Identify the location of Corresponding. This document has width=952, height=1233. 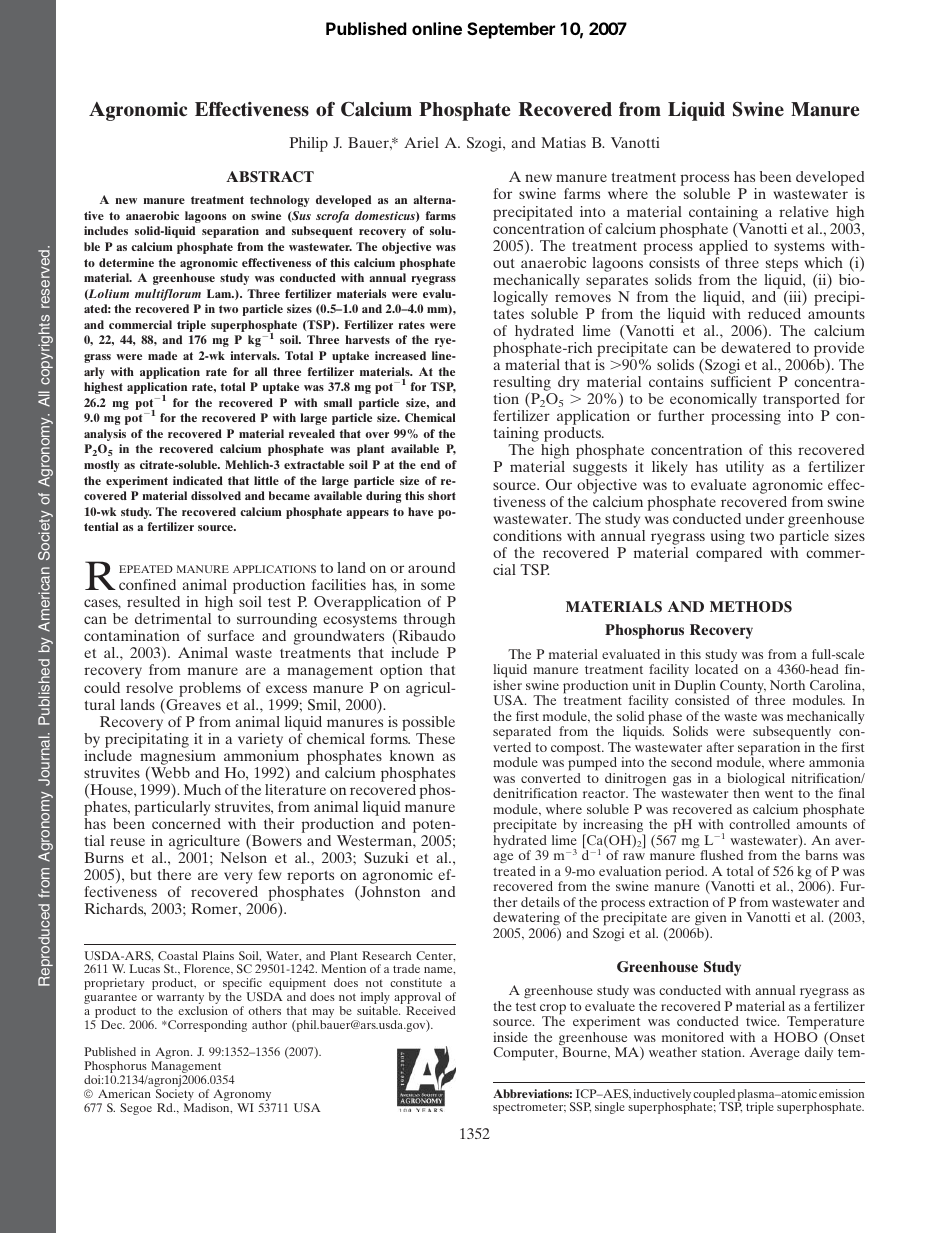
(207, 1026).
